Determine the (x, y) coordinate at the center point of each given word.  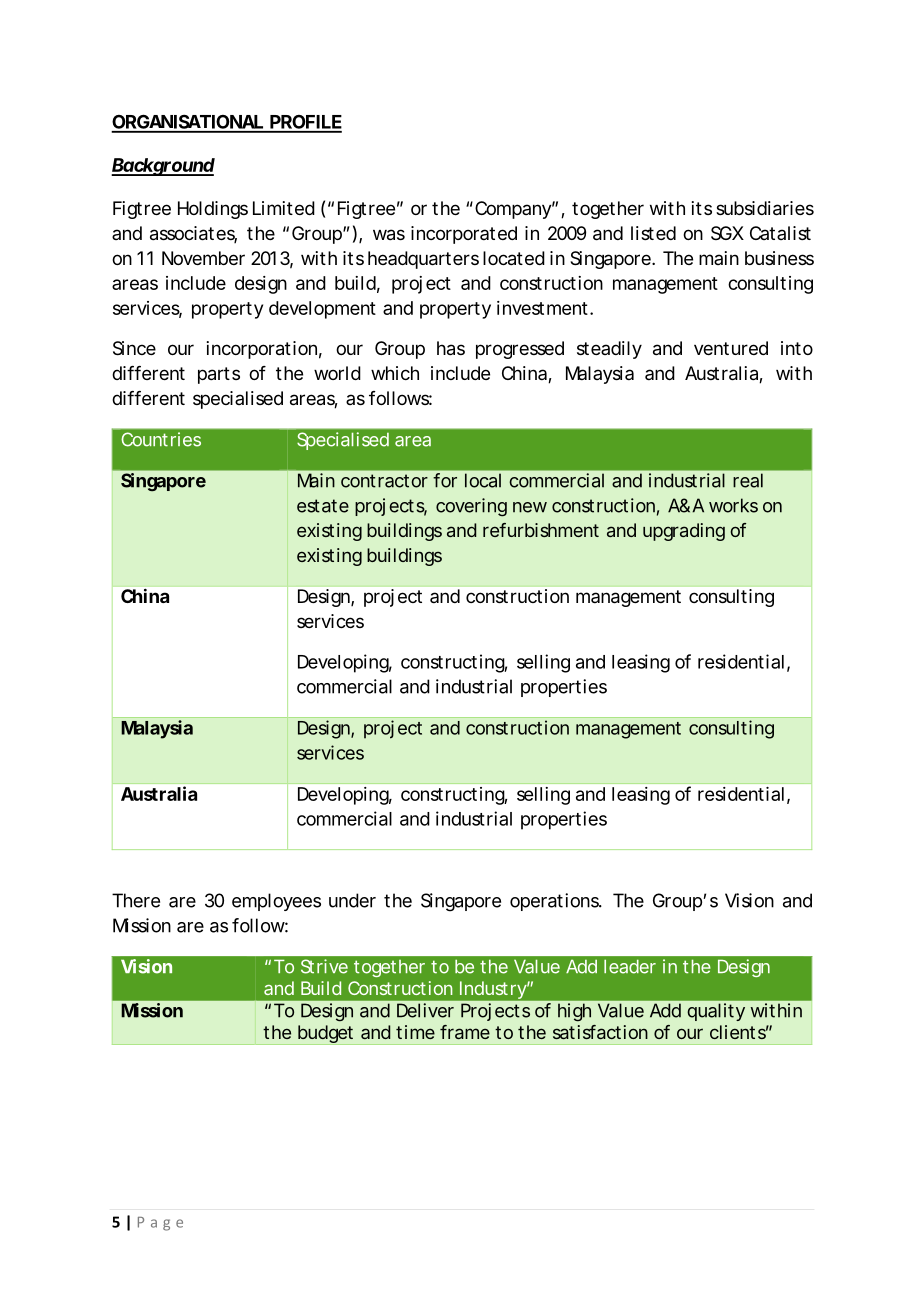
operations (556, 902)
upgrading (684, 532)
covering (471, 507)
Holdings (213, 210)
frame (465, 1032)
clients (739, 1032)
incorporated (464, 235)
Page (160, 1224)
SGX (727, 233)
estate (323, 506)
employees (276, 902)
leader (630, 967)
